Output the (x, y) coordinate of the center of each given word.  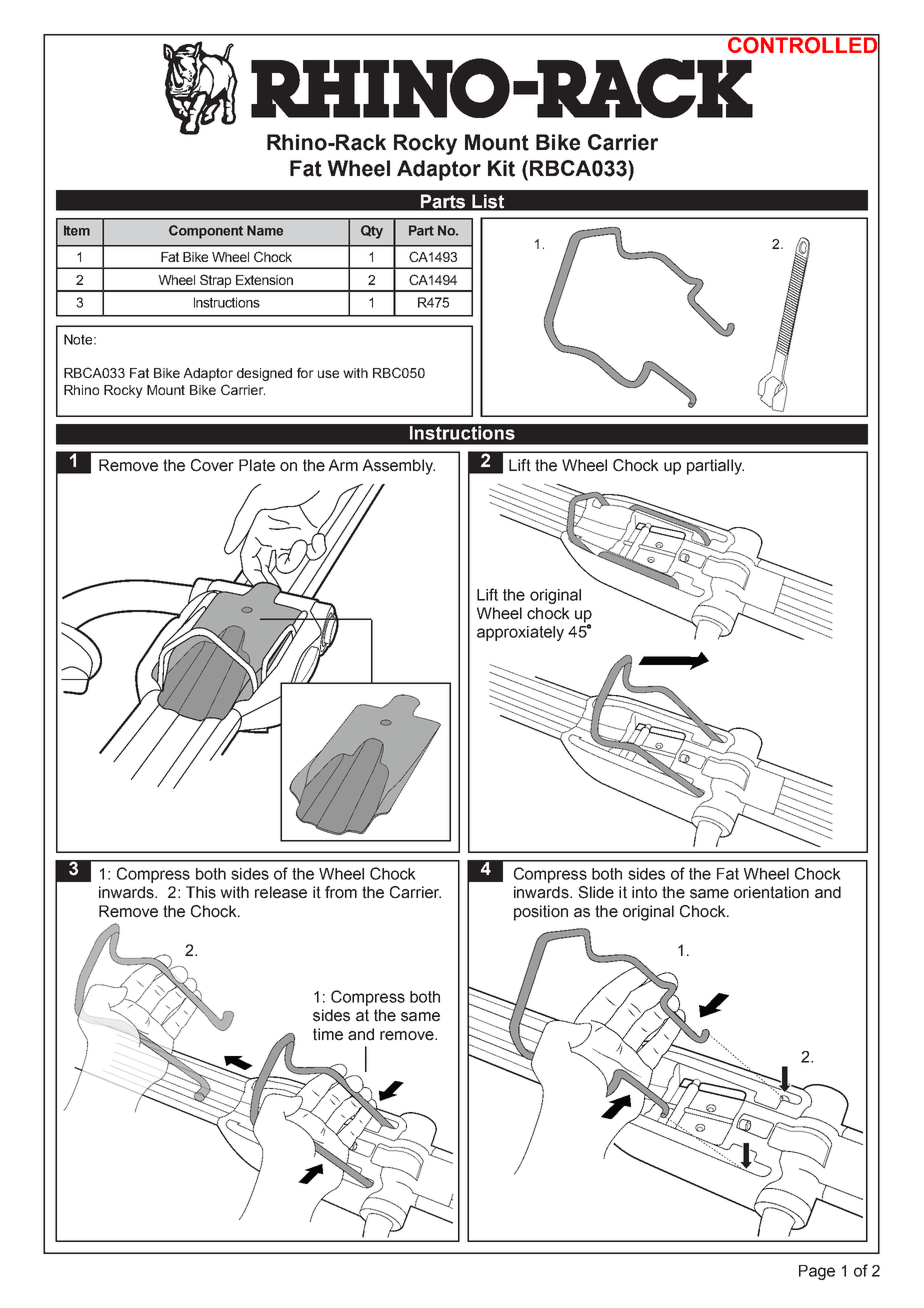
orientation (771, 892)
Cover (212, 465)
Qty (372, 232)
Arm (343, 465)
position (541, 913)
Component (206, 232)
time (328, 1034)
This (201, 892)
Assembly (398, 467)
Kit (501, 168)
